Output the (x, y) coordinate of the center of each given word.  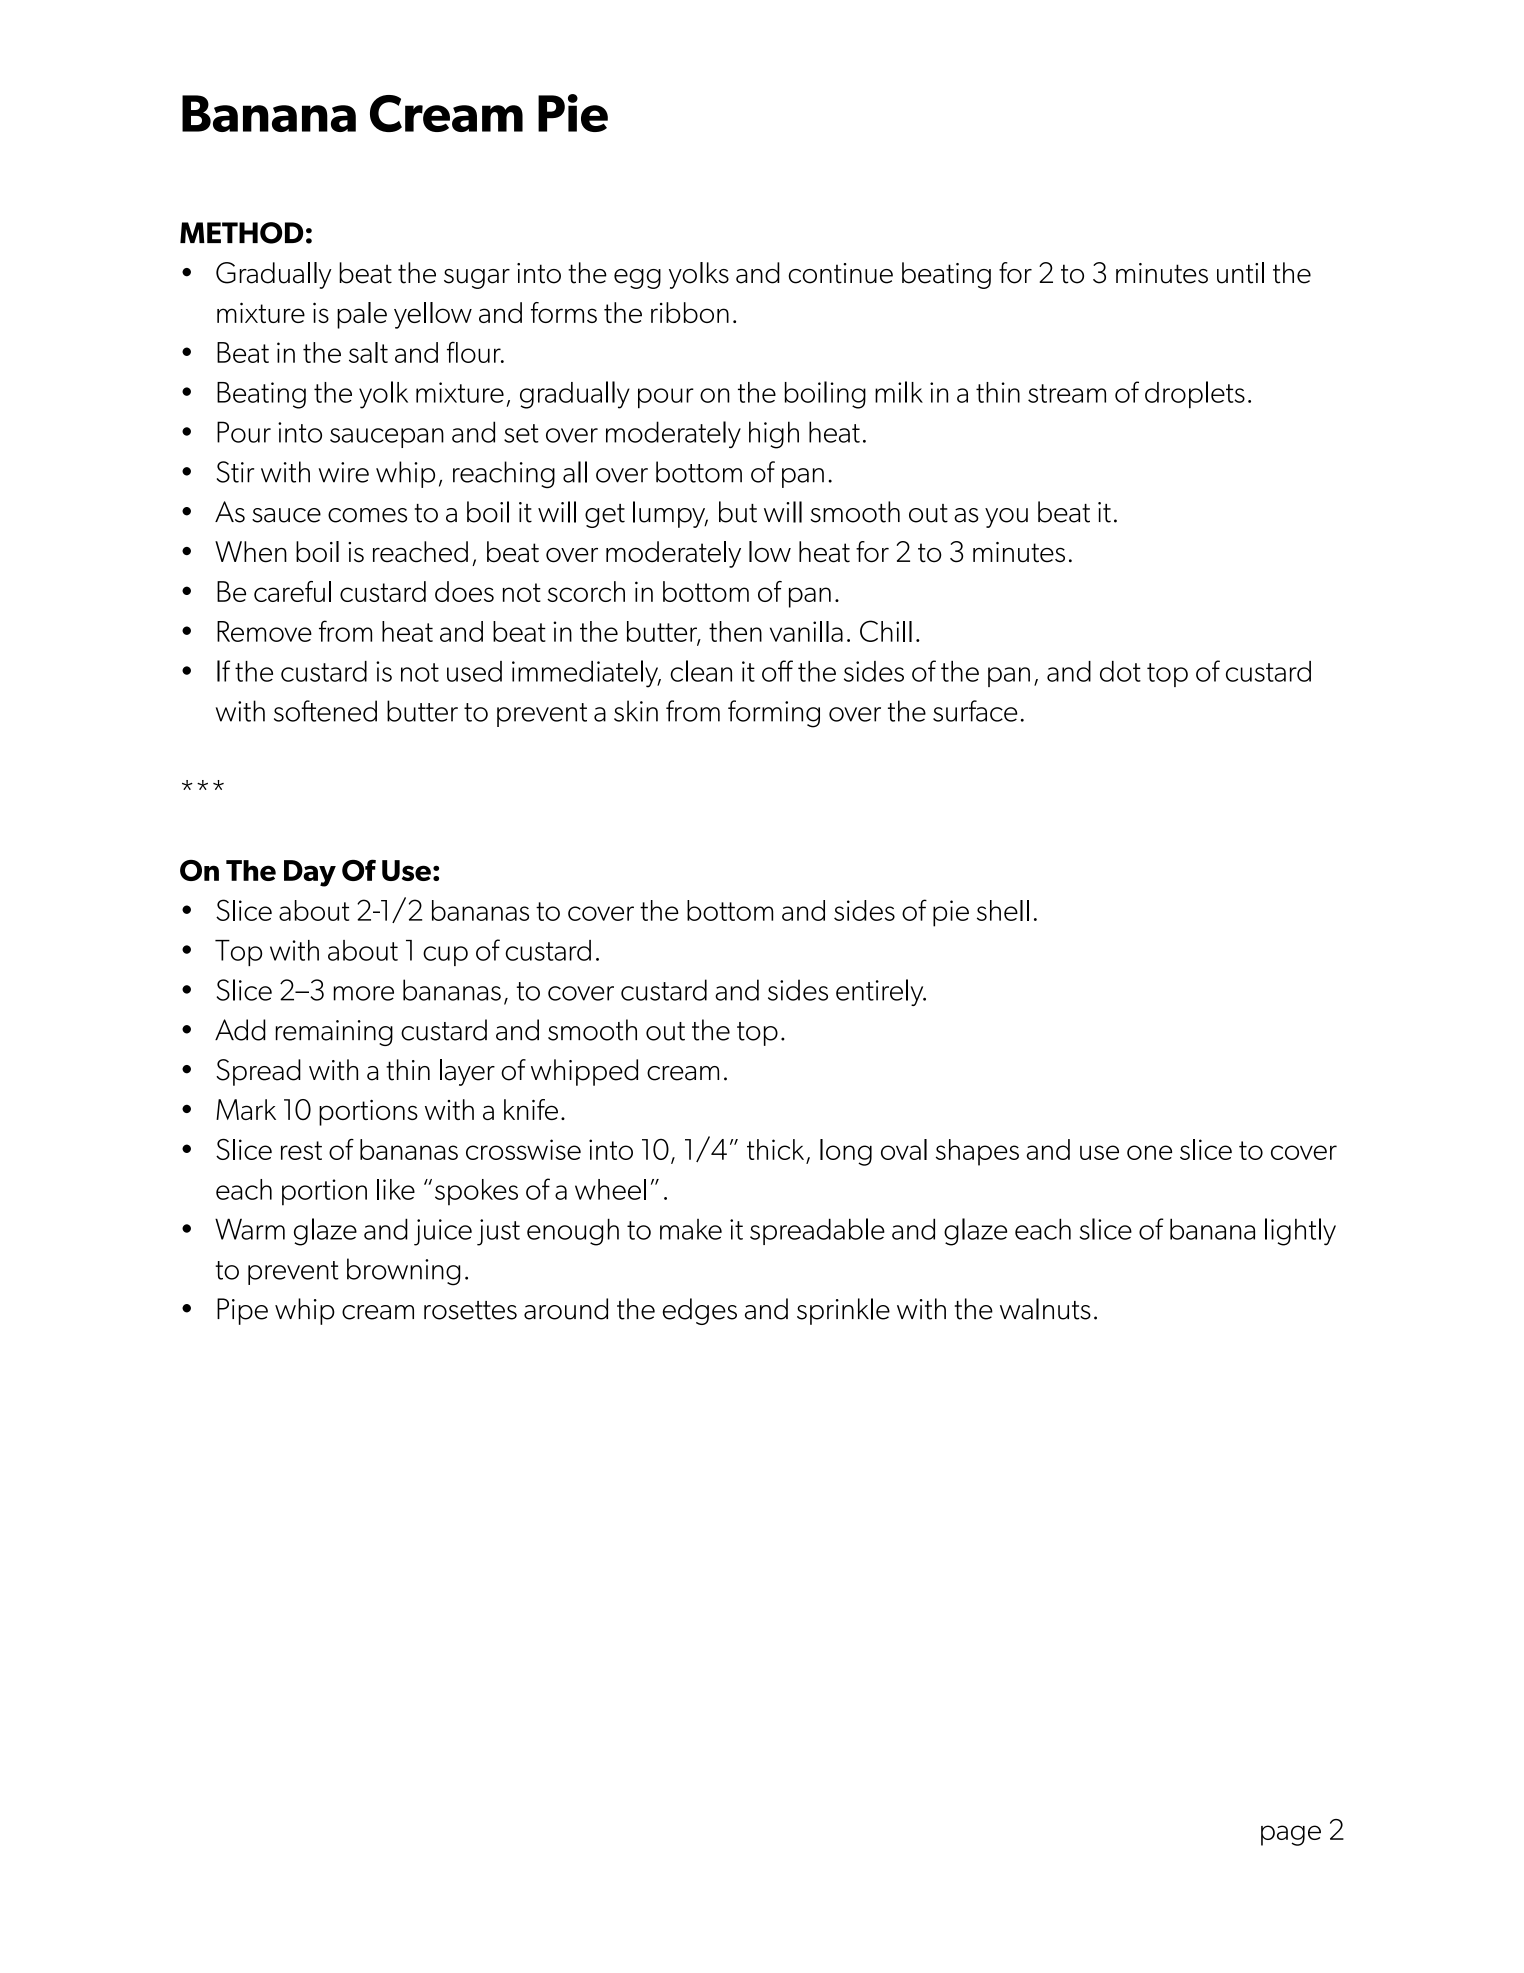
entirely (881, 992)
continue (840, 273)
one (1149, 1152)
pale (362, 315)
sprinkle (843, 1311)
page (1291, 1835)
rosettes (470, 1310)
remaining (334, 1033)
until (1240, 273)
